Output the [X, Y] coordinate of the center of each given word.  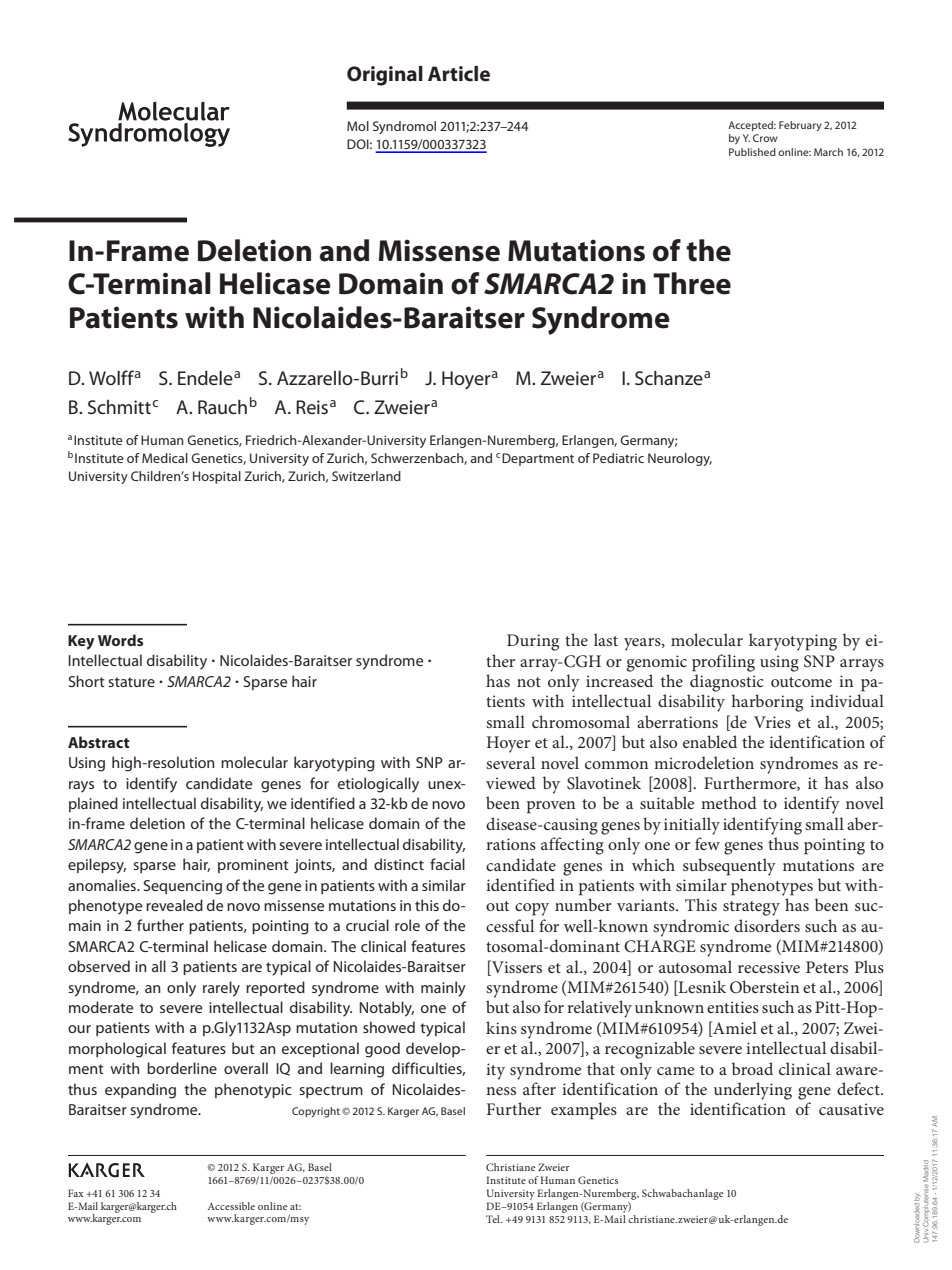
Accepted [752, 126]
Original [385, 76]
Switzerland [366, 476]
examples [584, 1111]
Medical [165, 458]
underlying [753, 1091]
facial [447, 864]
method [729, 802]
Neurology [680, 459]
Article [459, 74]
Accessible [231, 1206]
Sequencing [183, 887]
